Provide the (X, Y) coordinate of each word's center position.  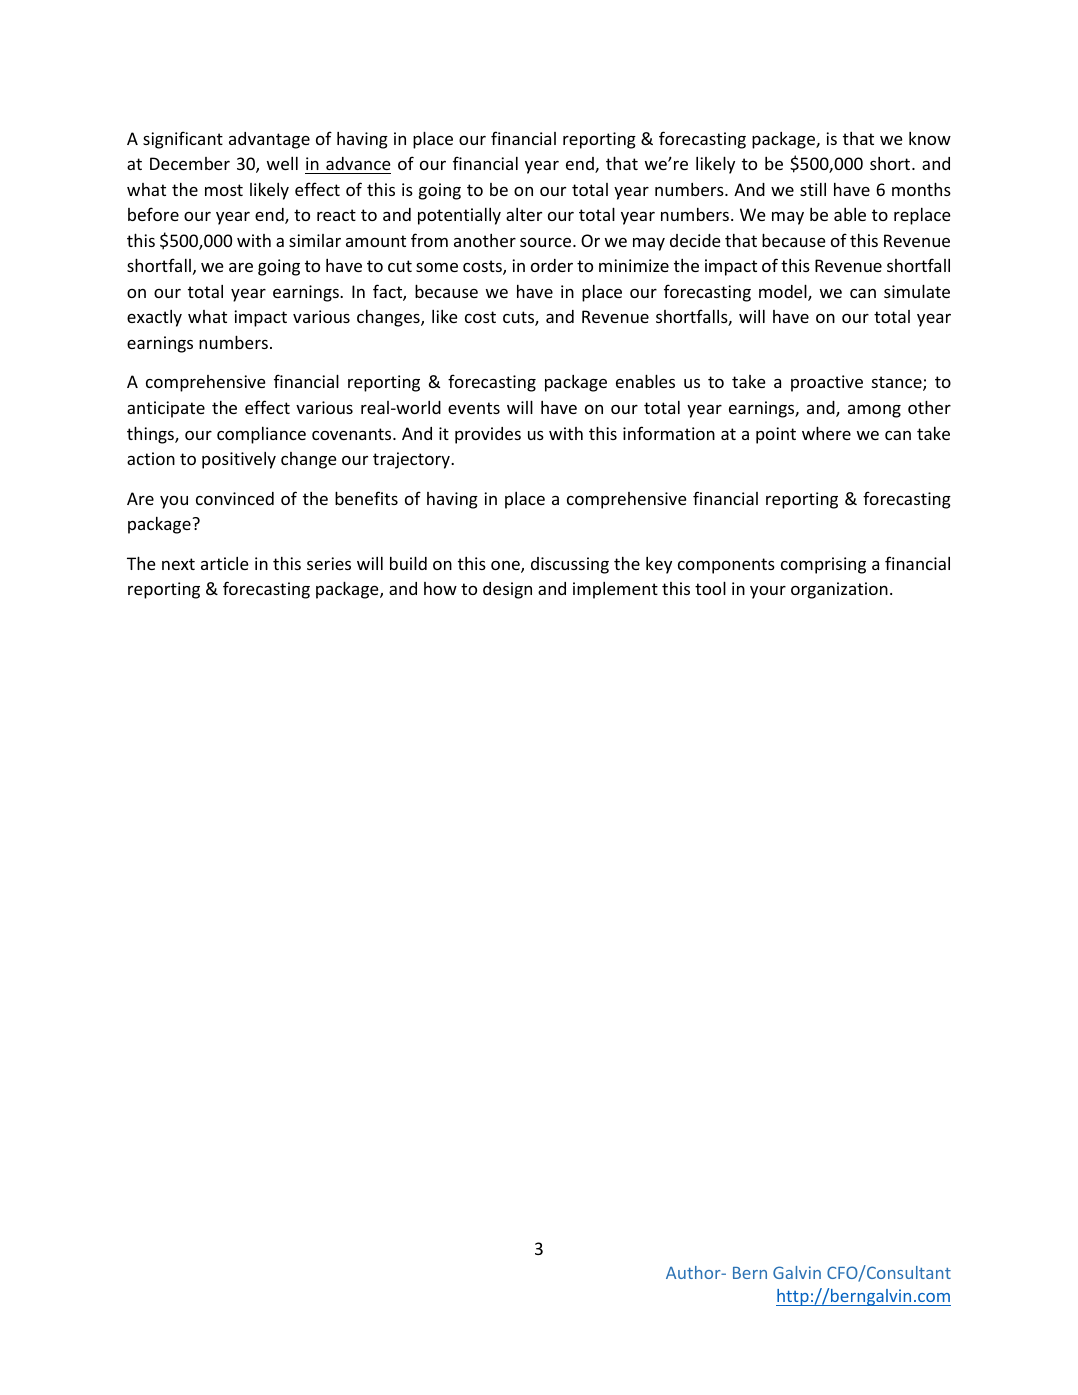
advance (358, 163)
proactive (827, 383)
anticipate (166, 409)
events (474, 408)
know (930, 138)
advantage (269, 140)
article (225, 563)
